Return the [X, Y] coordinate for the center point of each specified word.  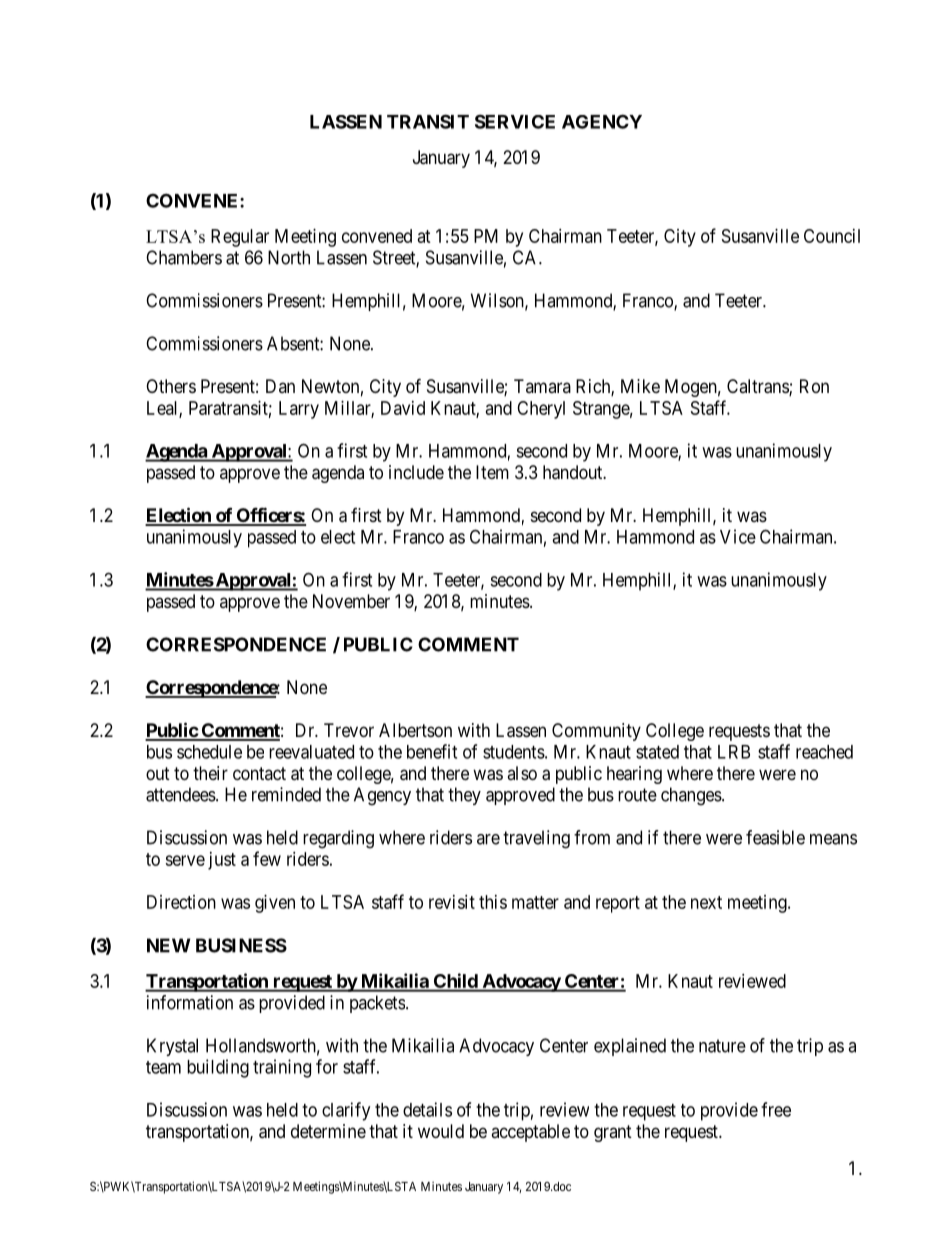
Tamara [542, 386]
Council [832, 236]
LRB [734, 752]
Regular [240, 238]
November [351, 601]
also [522, 773]
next [706, 902]
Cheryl [541, 410]
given [275, 904]
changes [691, 796]
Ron [814, 386]
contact [259, 773]
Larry [299, 410]
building [218, 1068]
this [493, 902]
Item [492, 472]
